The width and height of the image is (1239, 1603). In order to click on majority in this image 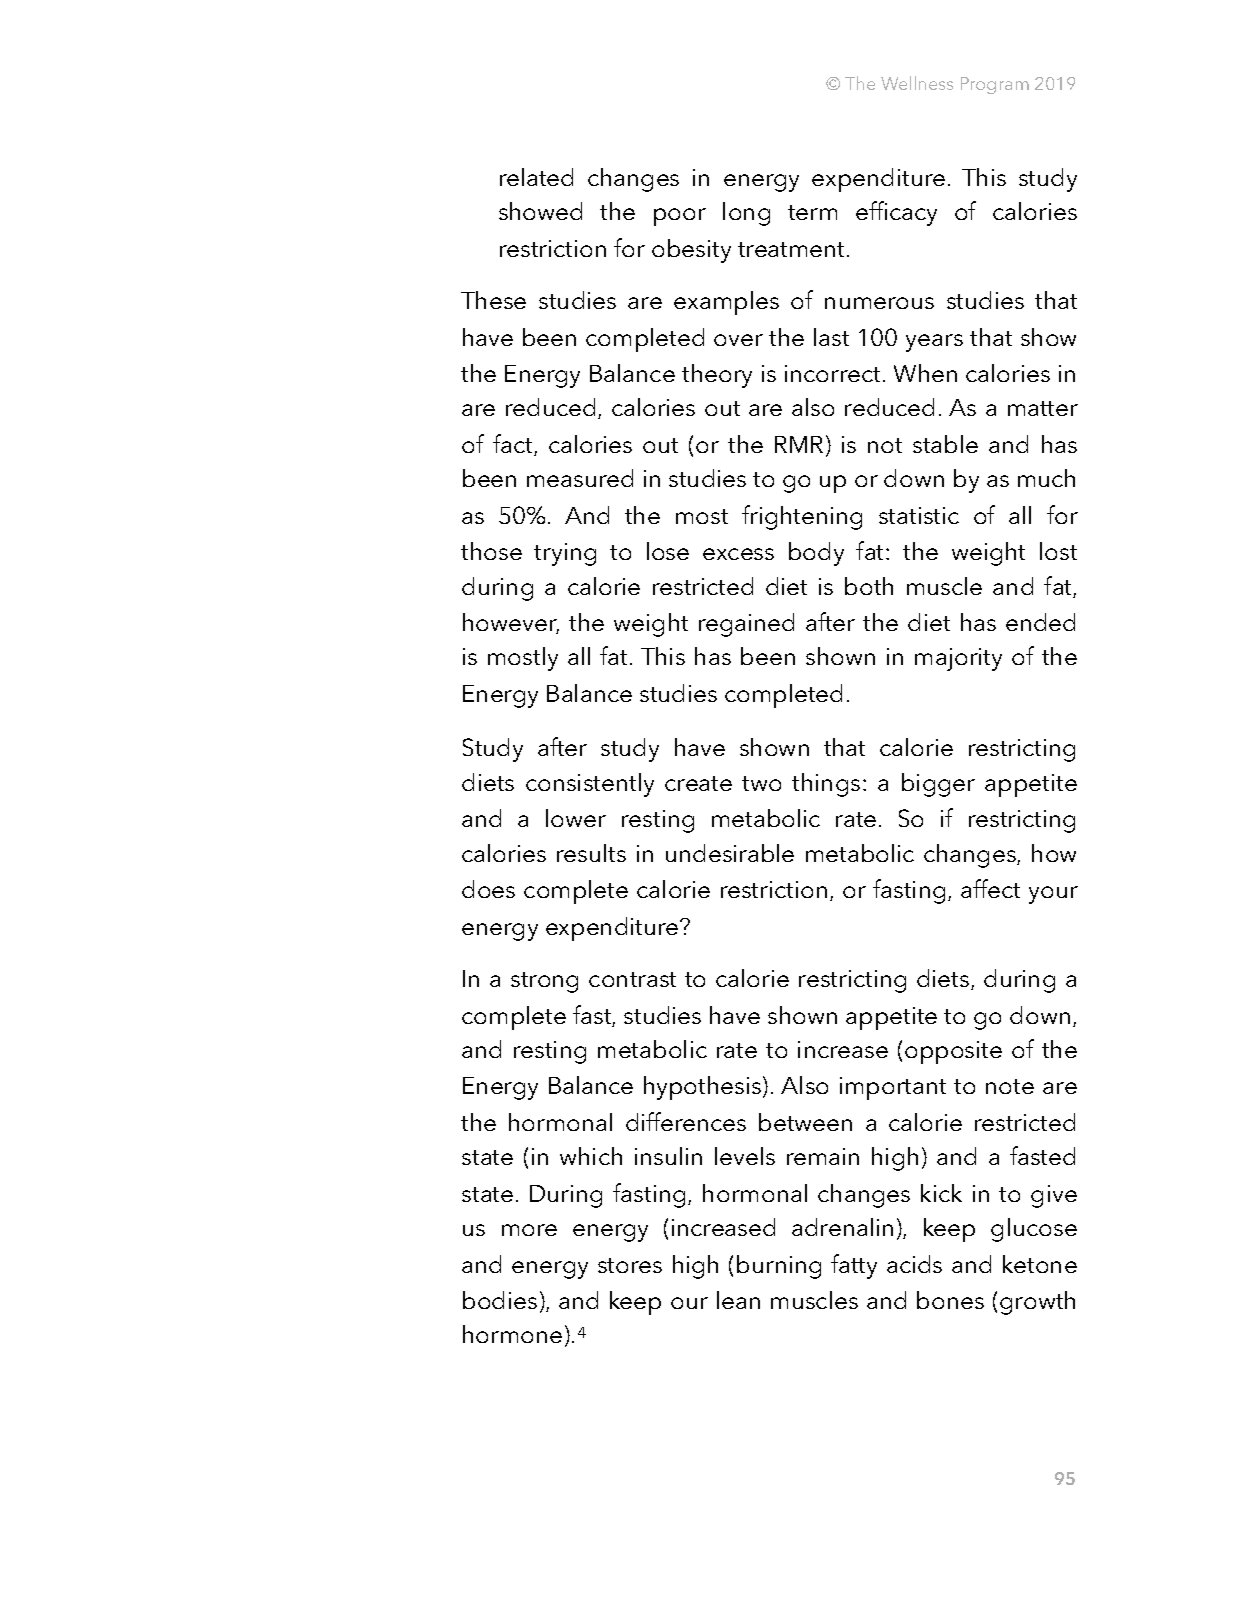, I will do `click(958, 659)`.
